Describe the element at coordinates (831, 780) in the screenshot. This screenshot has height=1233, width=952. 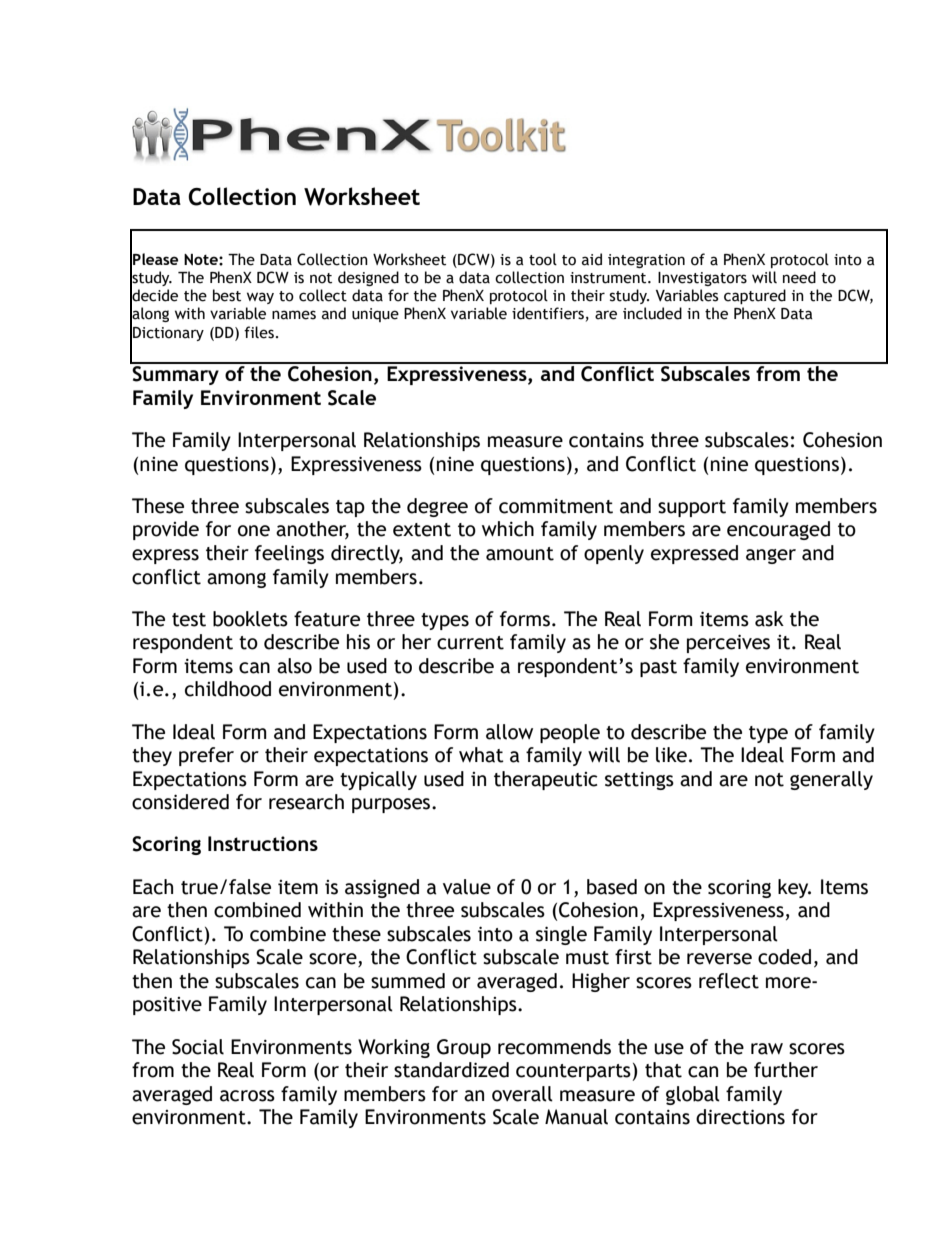
I see `generally` at that location.
